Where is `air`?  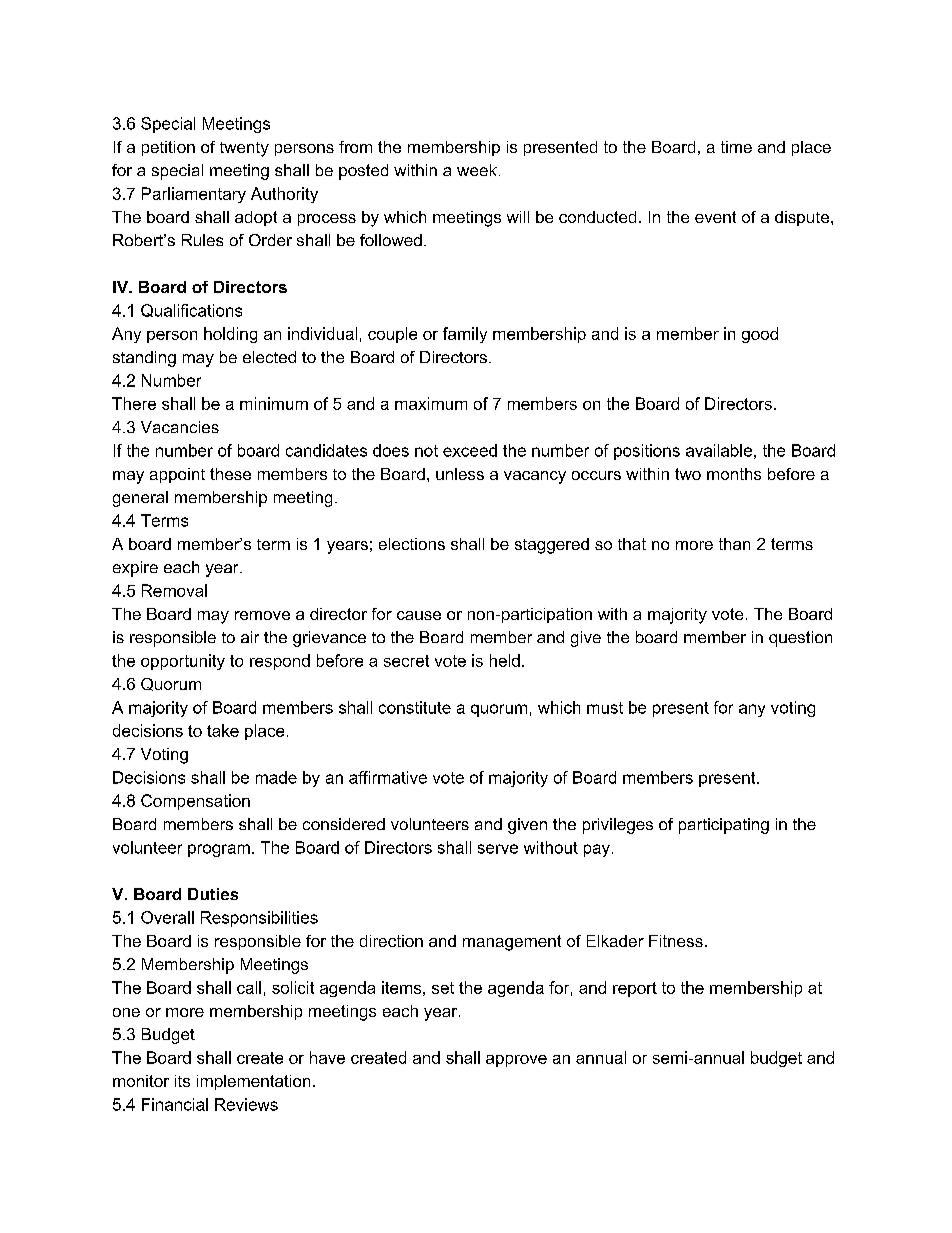 air is located at coordinates (250, 637).
